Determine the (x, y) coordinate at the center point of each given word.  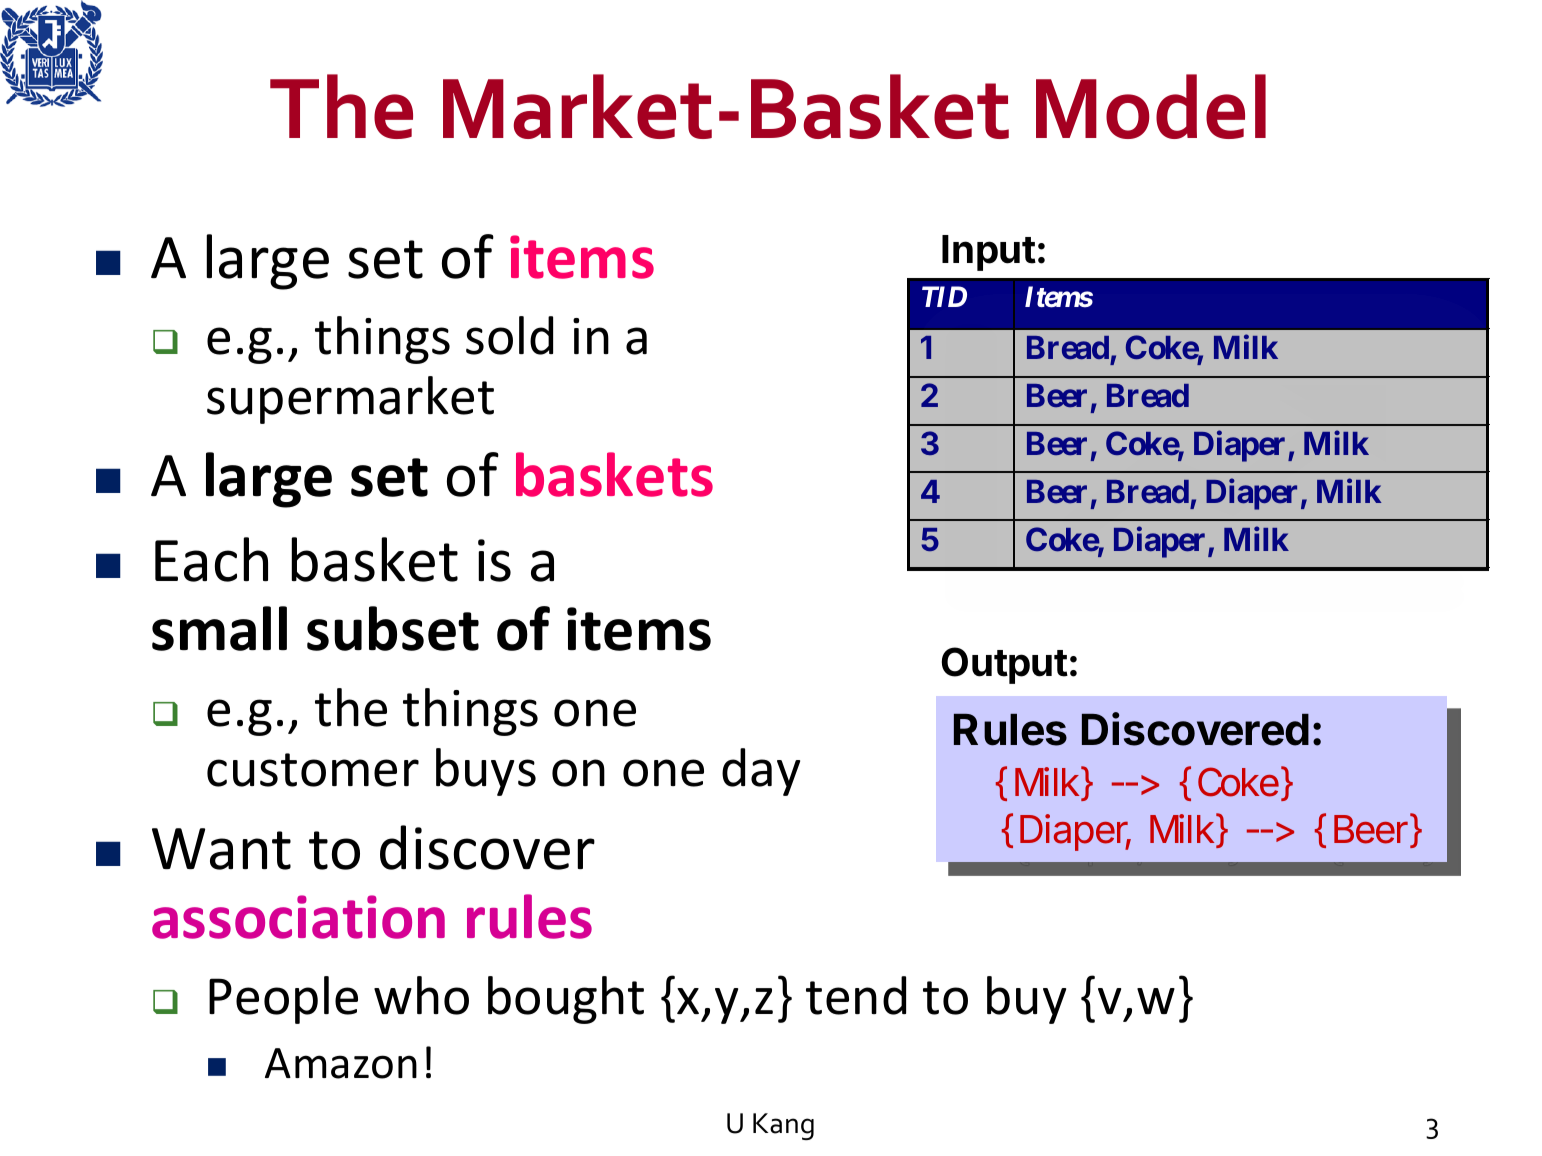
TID (944, 297)
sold (509, 335)
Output (1005, 665)
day (761, 772)
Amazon (341, 1063)
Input (989, 253)
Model (1151, 106)
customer (313, 770)
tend (856, 995)
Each (211, 559)
